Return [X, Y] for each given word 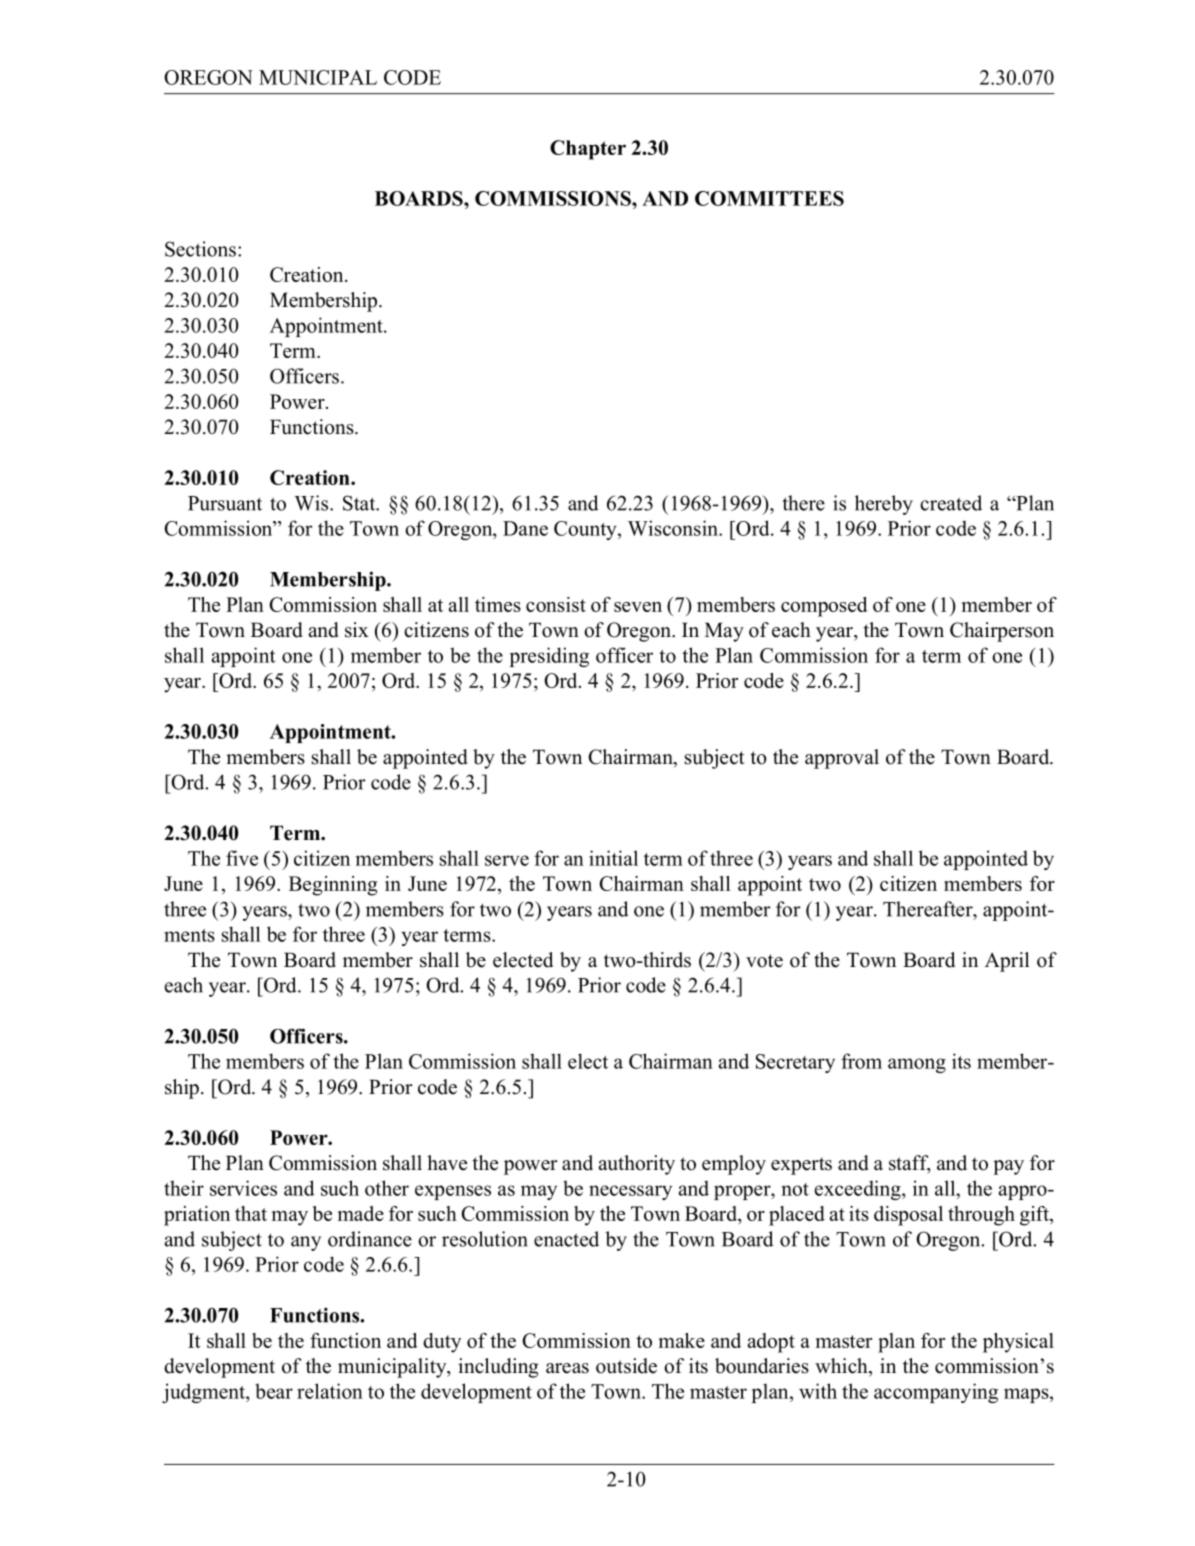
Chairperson [1002, 632]
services [243, 1188]
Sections [200, 249]
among [917, 1065]
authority [636, 1165]
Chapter [588, 150]
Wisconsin [674, 528]
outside [626, 1366]
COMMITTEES [769, 198]
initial [613, 858]
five [242, 858]
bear [274, 1391]
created [951, 503]
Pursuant [225, 503]
